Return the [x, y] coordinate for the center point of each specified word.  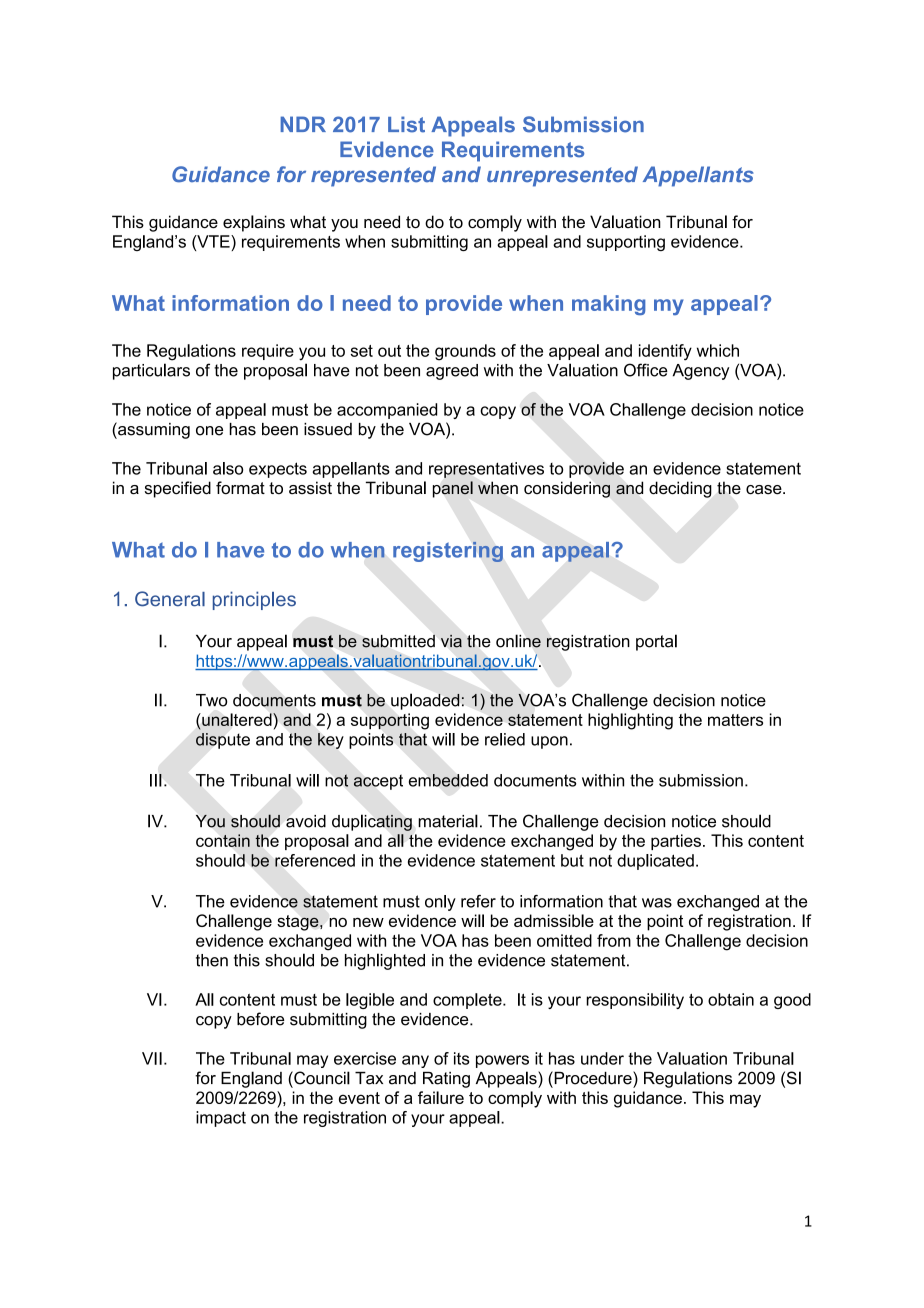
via [451, 641]
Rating [446, 1080]
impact [221, 1119]
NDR [303, 124]
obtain [731, 999]
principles [254, 600]
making [609, 305]
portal [656, 642]
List [406, 124]
